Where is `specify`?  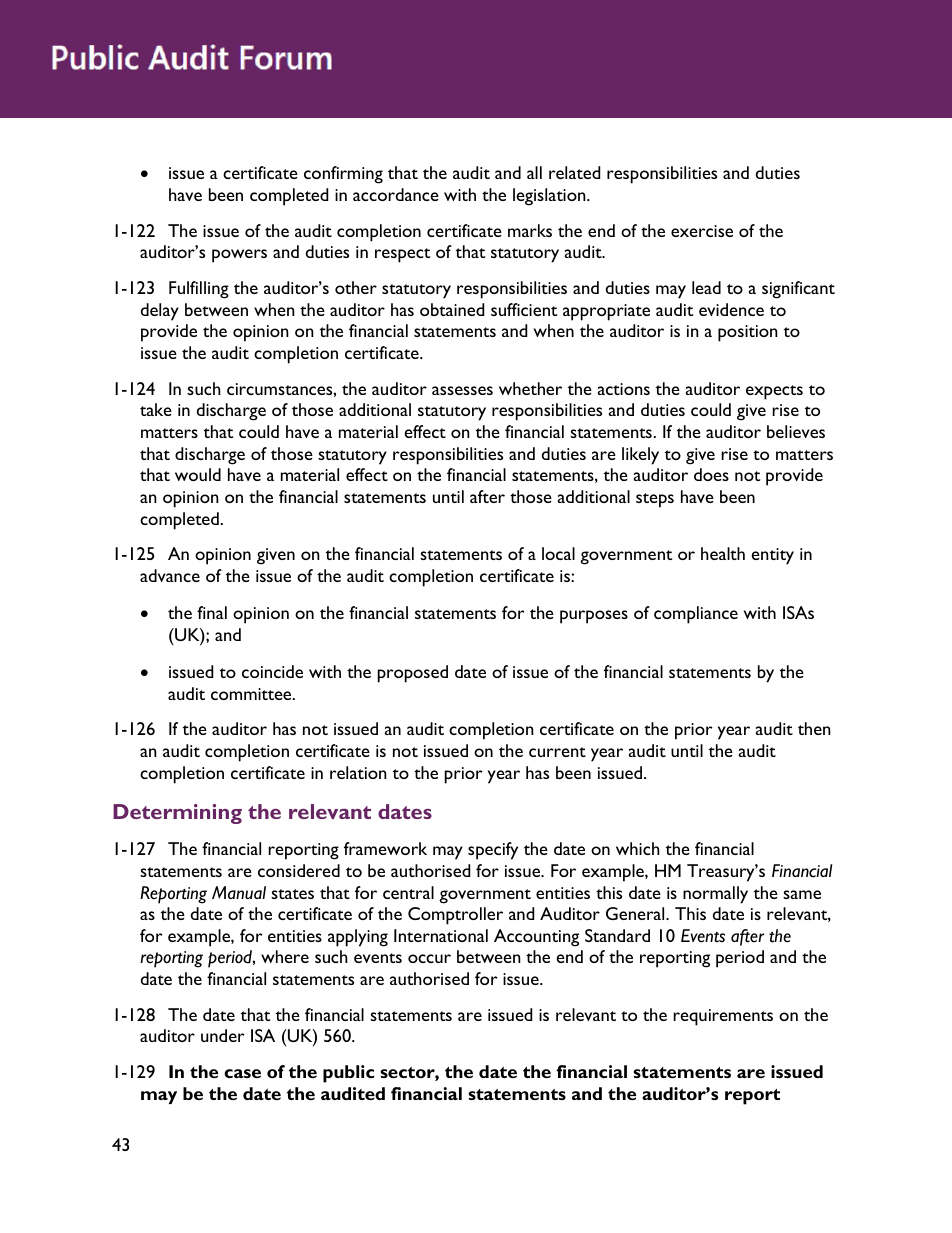 specify is located at coordinates (493, 851).
